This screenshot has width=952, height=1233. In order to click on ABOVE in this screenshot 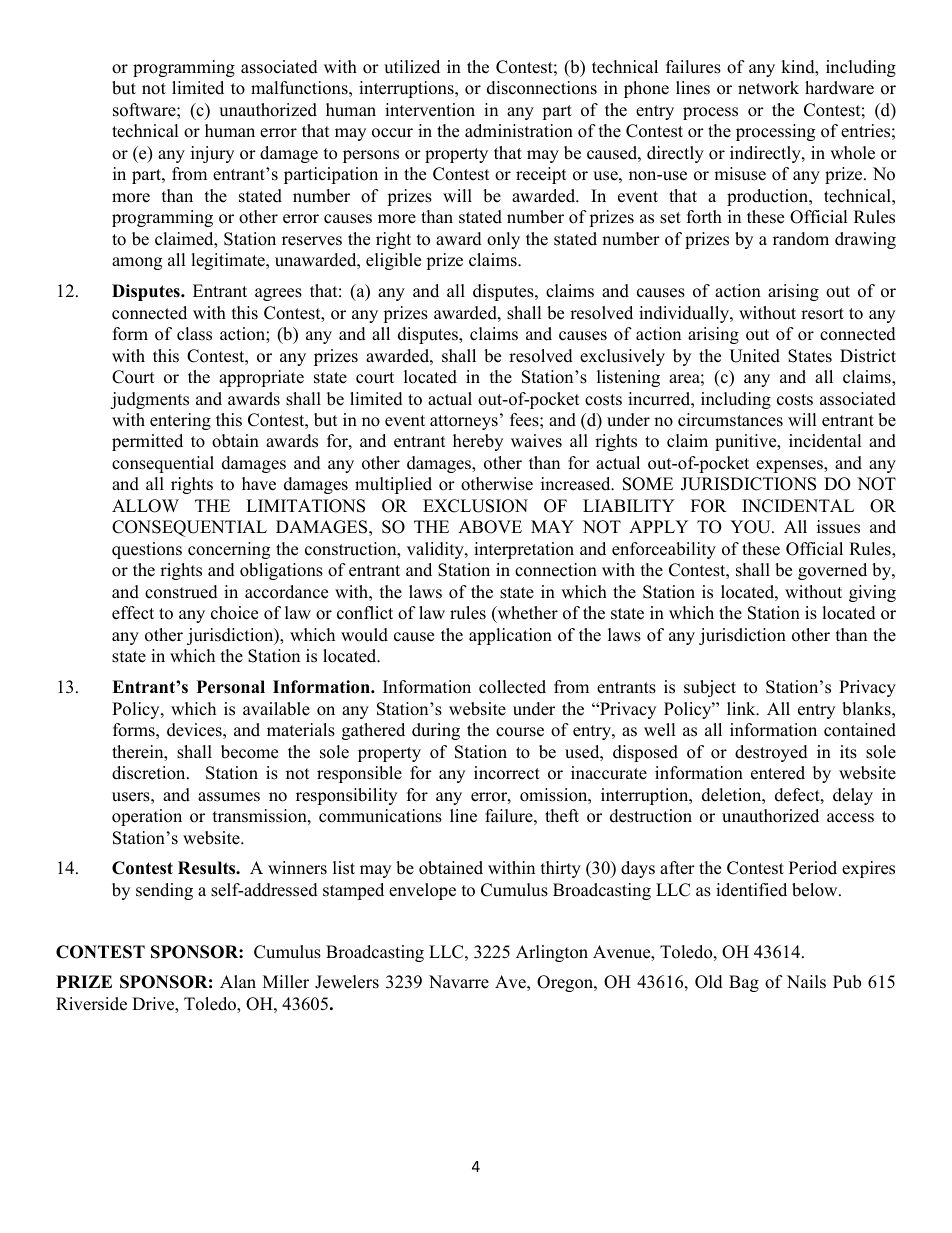, I will do `click(490, 527)`.
